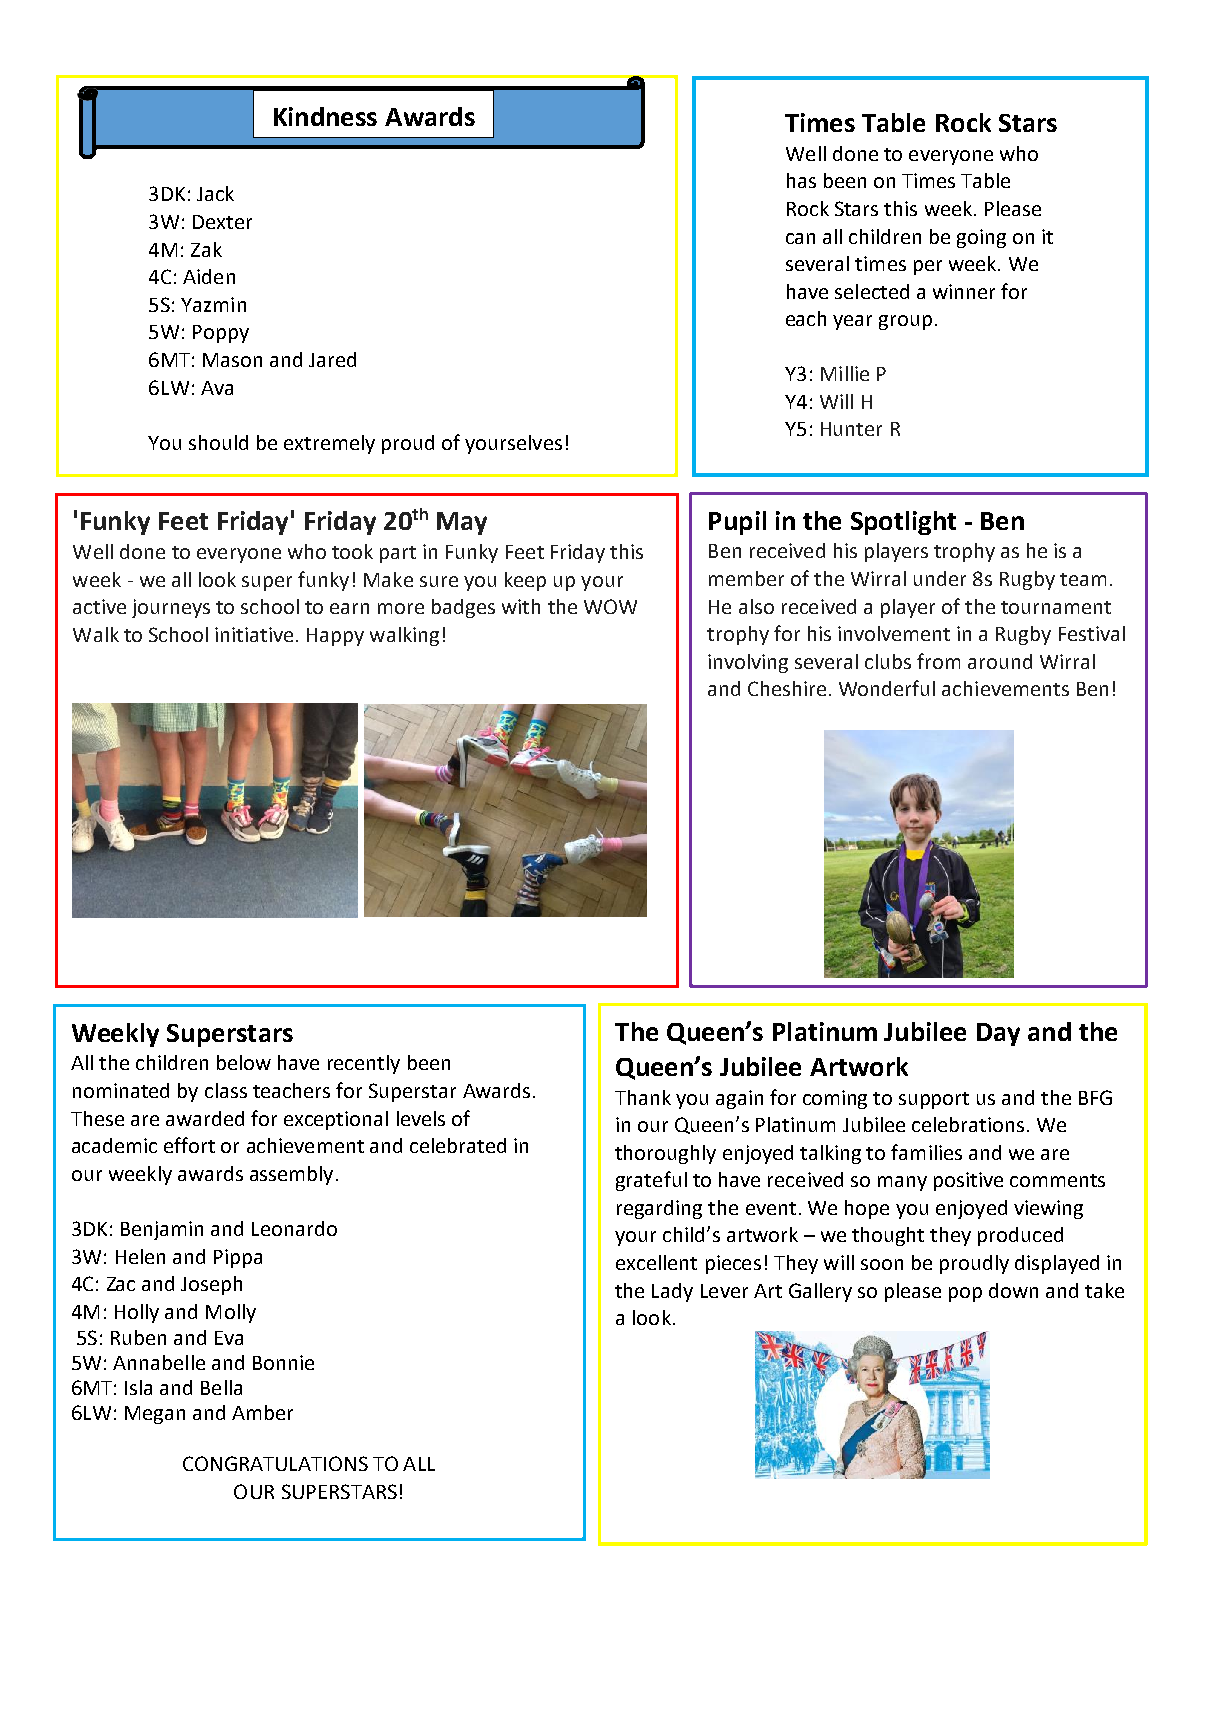  I want to click on Wonderful, so click(887, 688).
